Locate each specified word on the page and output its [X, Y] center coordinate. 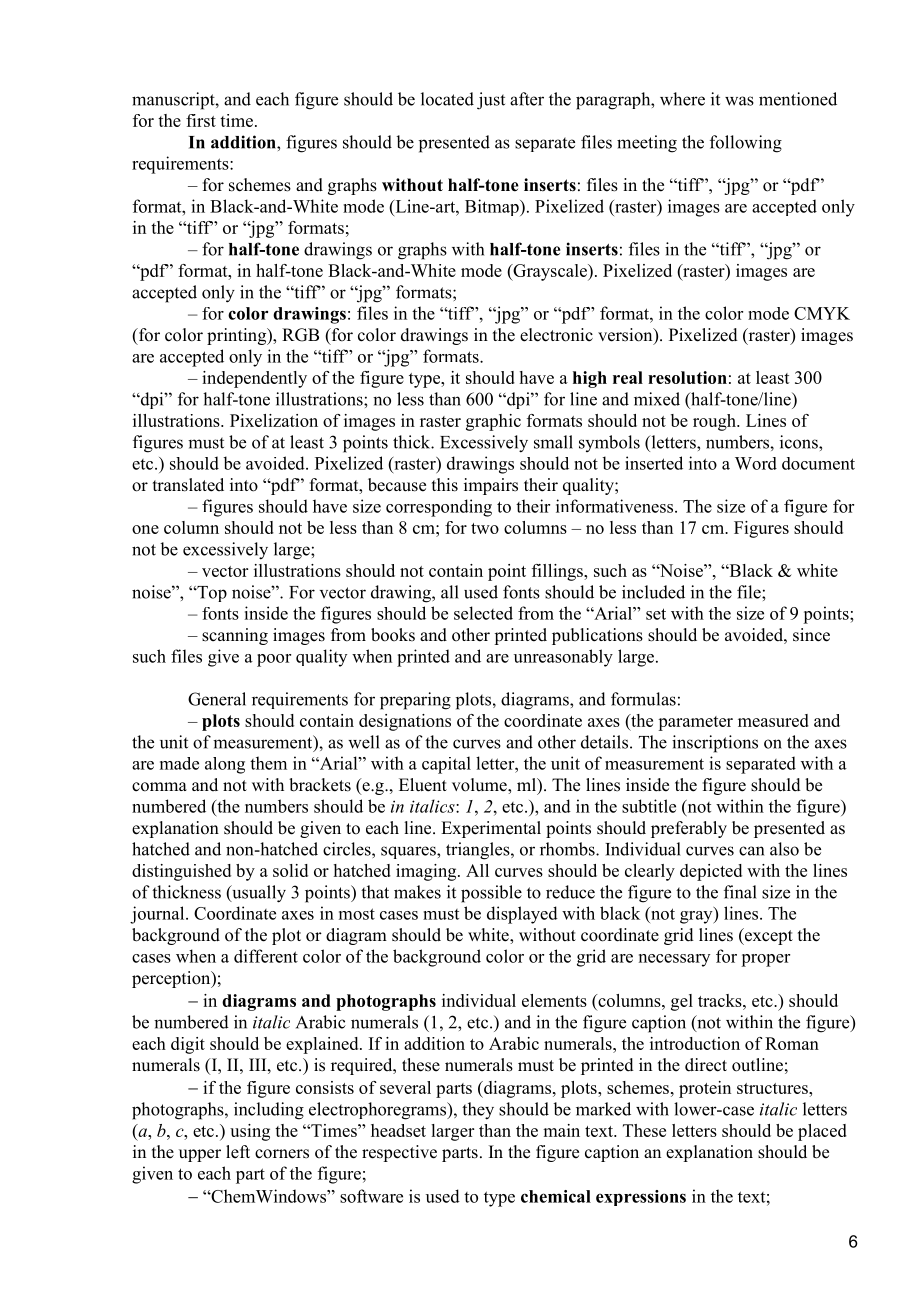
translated [188, 485]
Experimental [491, 829]
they [478, 1111]
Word [756, 463]
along [225, 765]
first [201, 120]
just [491, 101]
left [238, 1152]
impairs [491, 486]
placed [822, 1132]
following [746, 144]
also [784, 849]
